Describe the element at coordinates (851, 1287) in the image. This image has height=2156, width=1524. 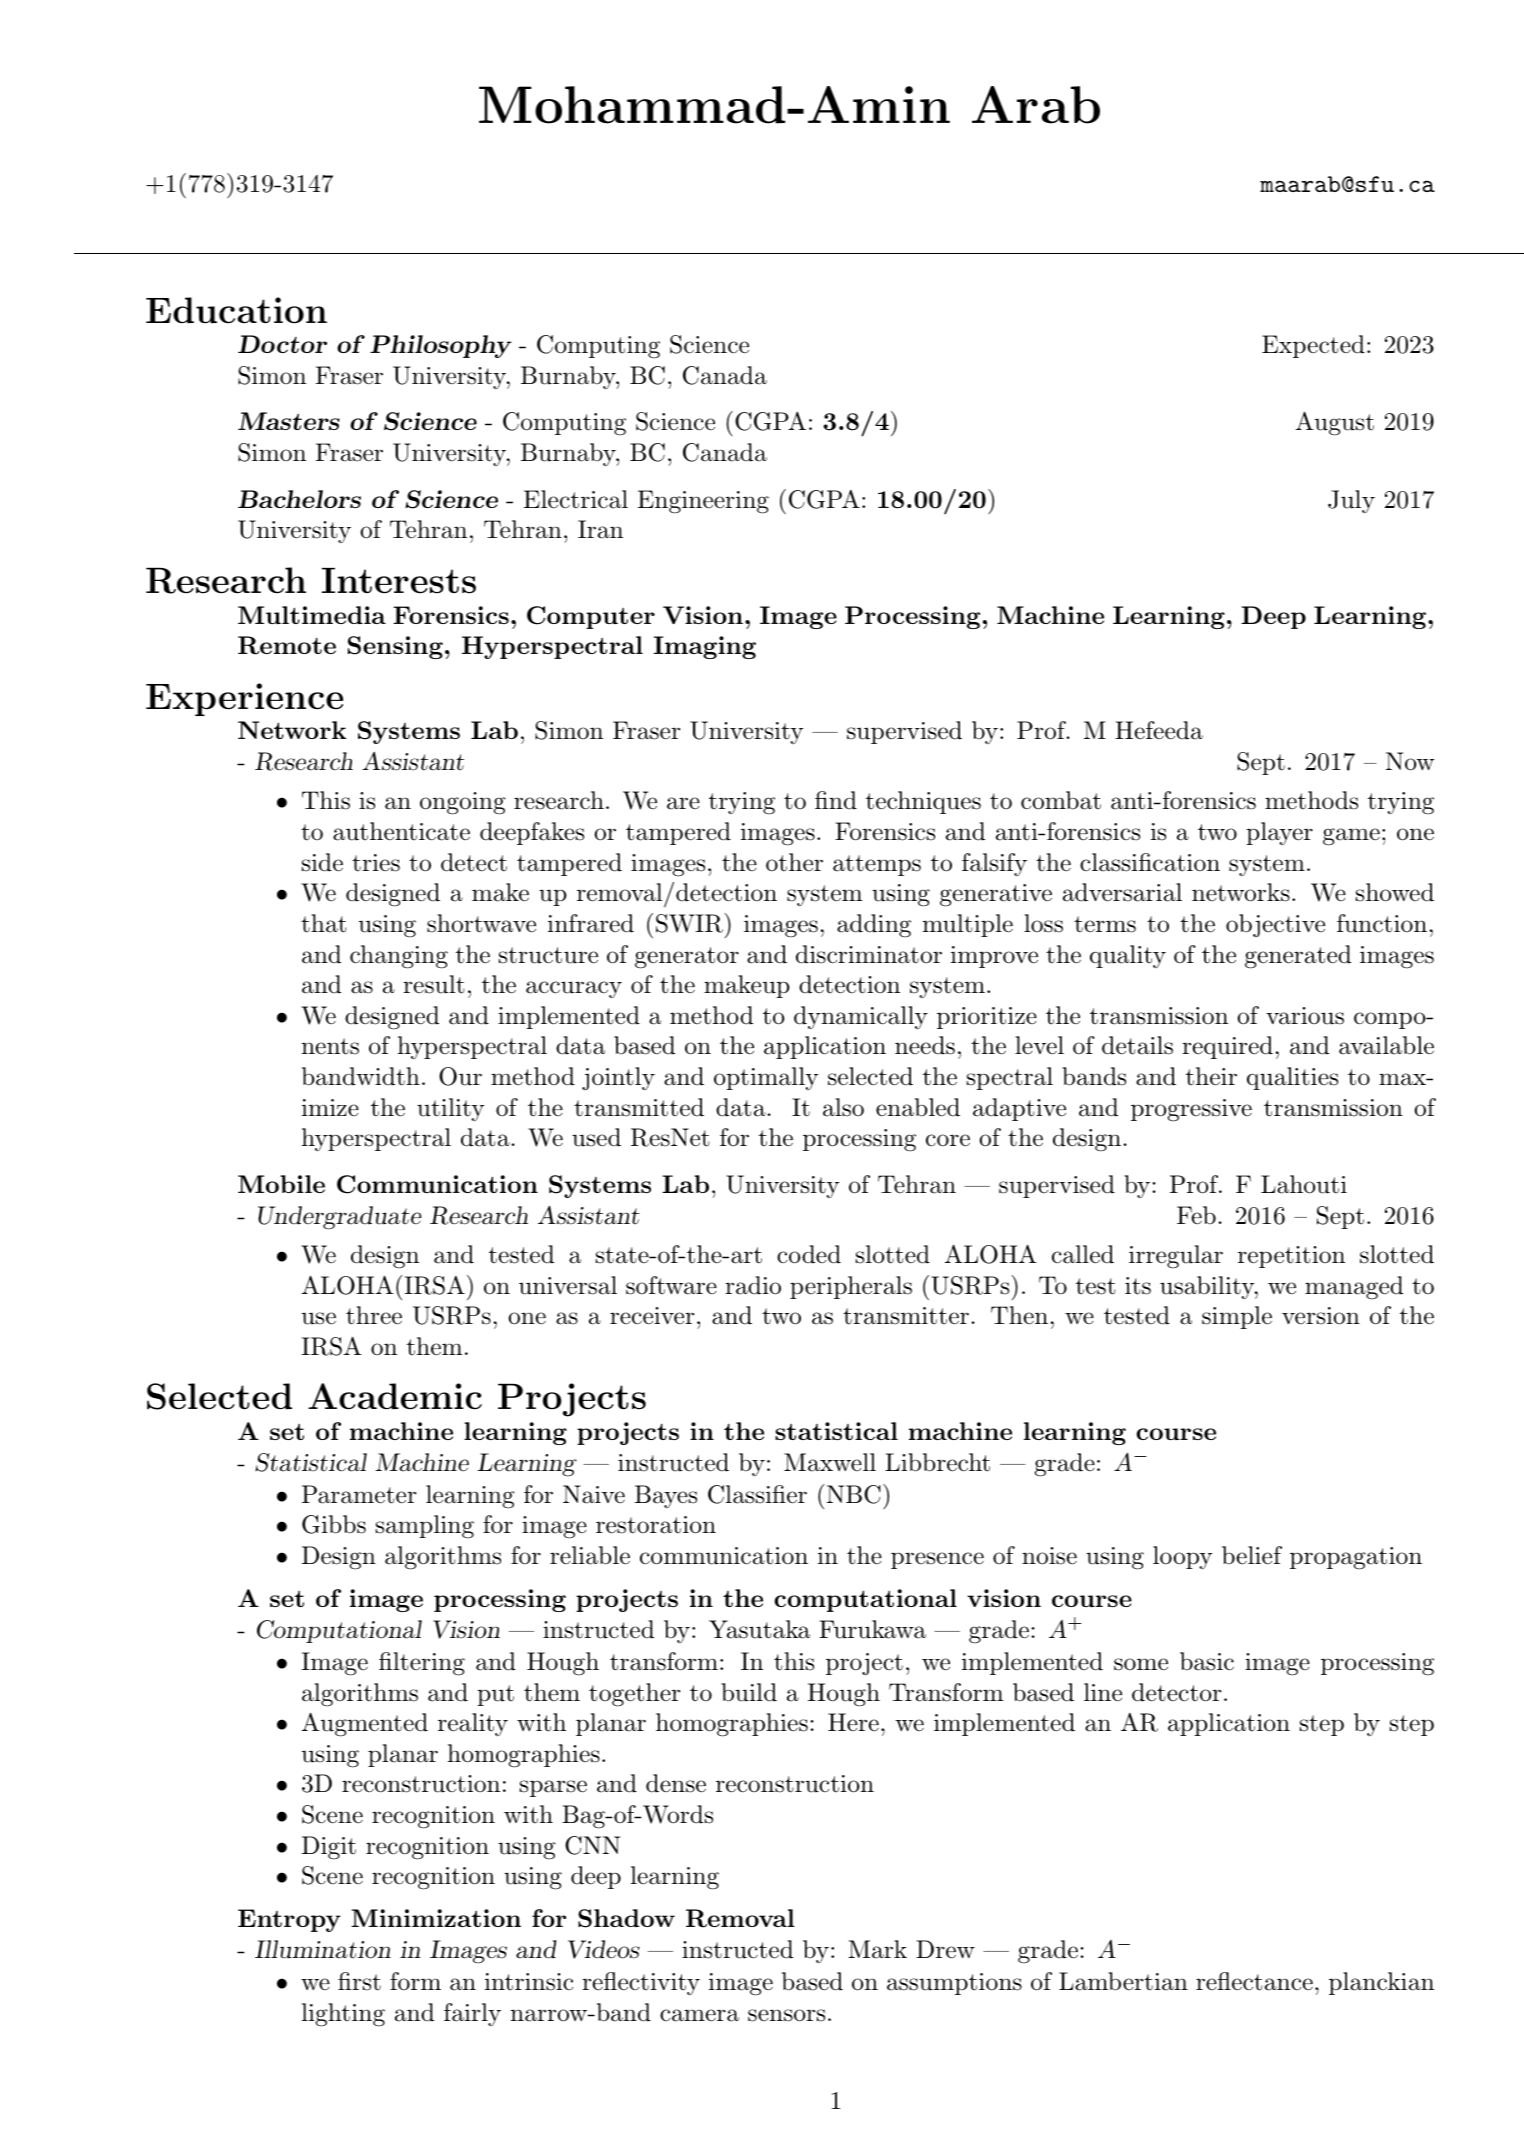
I see `peripherals` at that location.
